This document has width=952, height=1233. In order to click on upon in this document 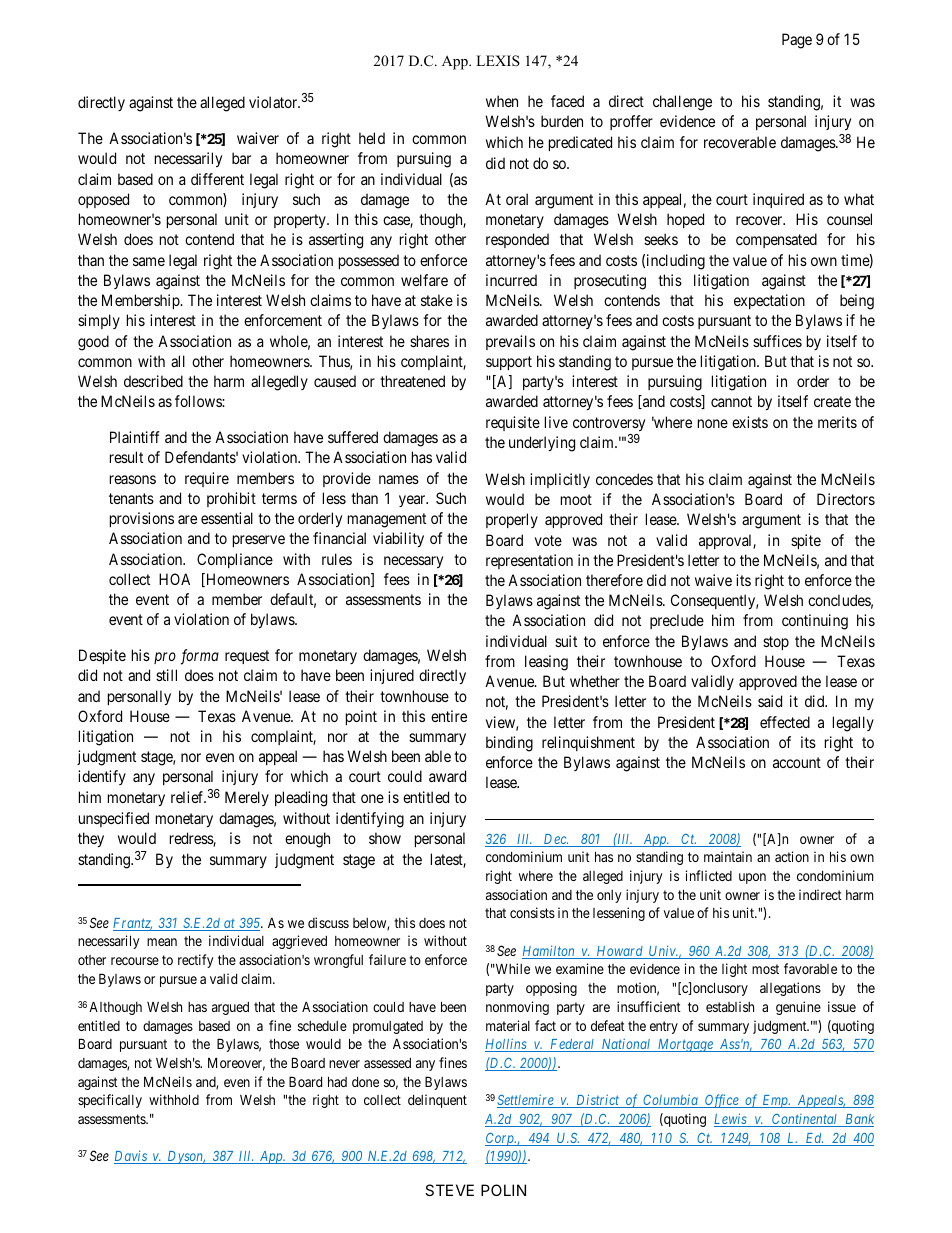, I will do `click(752, 878)`.
